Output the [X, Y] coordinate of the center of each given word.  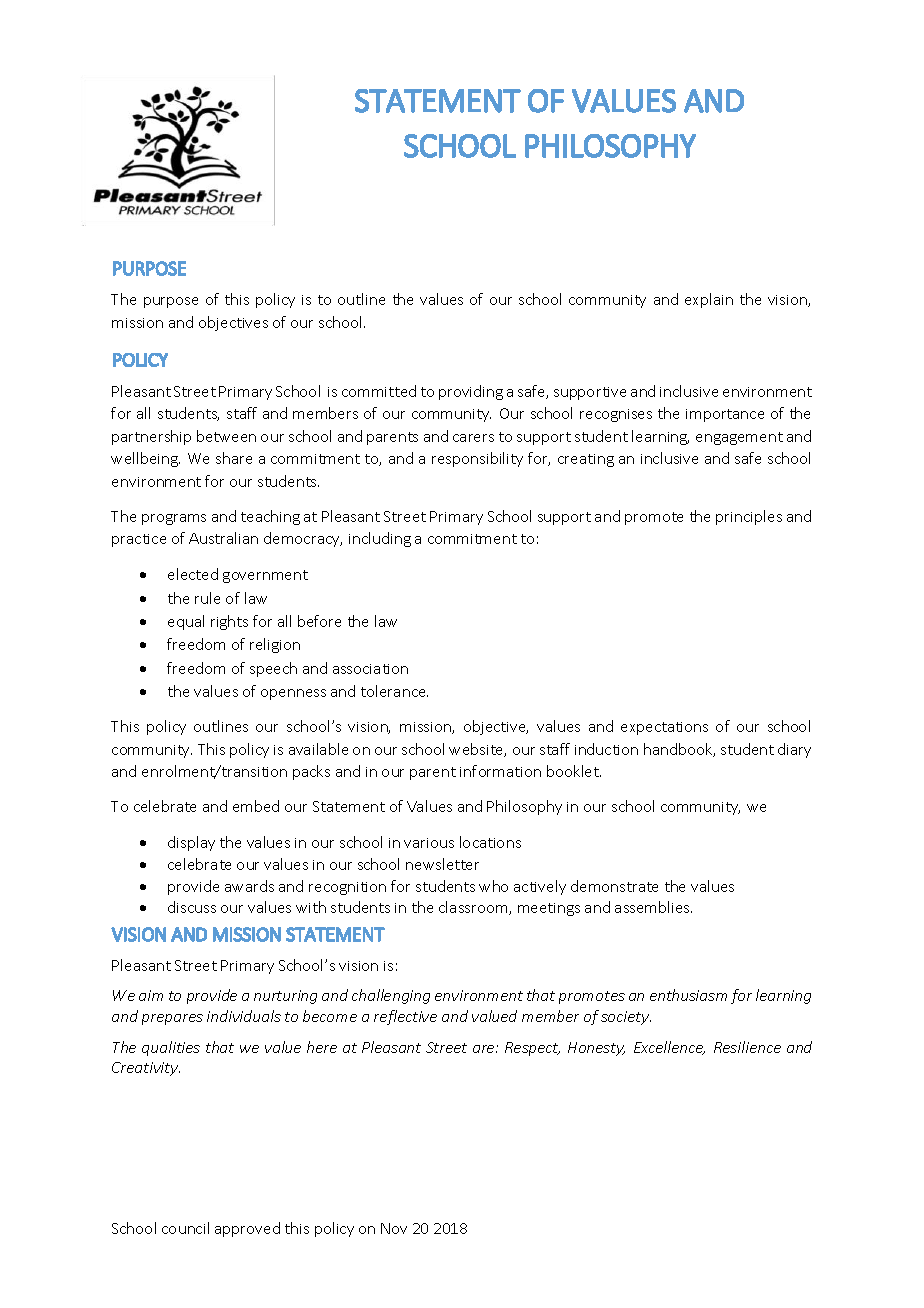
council [185, 1228]
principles [749, 517]
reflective [405, 1017]
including [380, 539]
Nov [394, 1228]
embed [256, 806]
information [500, 771]
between [226, 436]
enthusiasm [688, 995]
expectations [664, 728]
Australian [223, 538]
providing [471, 392]
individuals [244, 1016]
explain [709, 300]
